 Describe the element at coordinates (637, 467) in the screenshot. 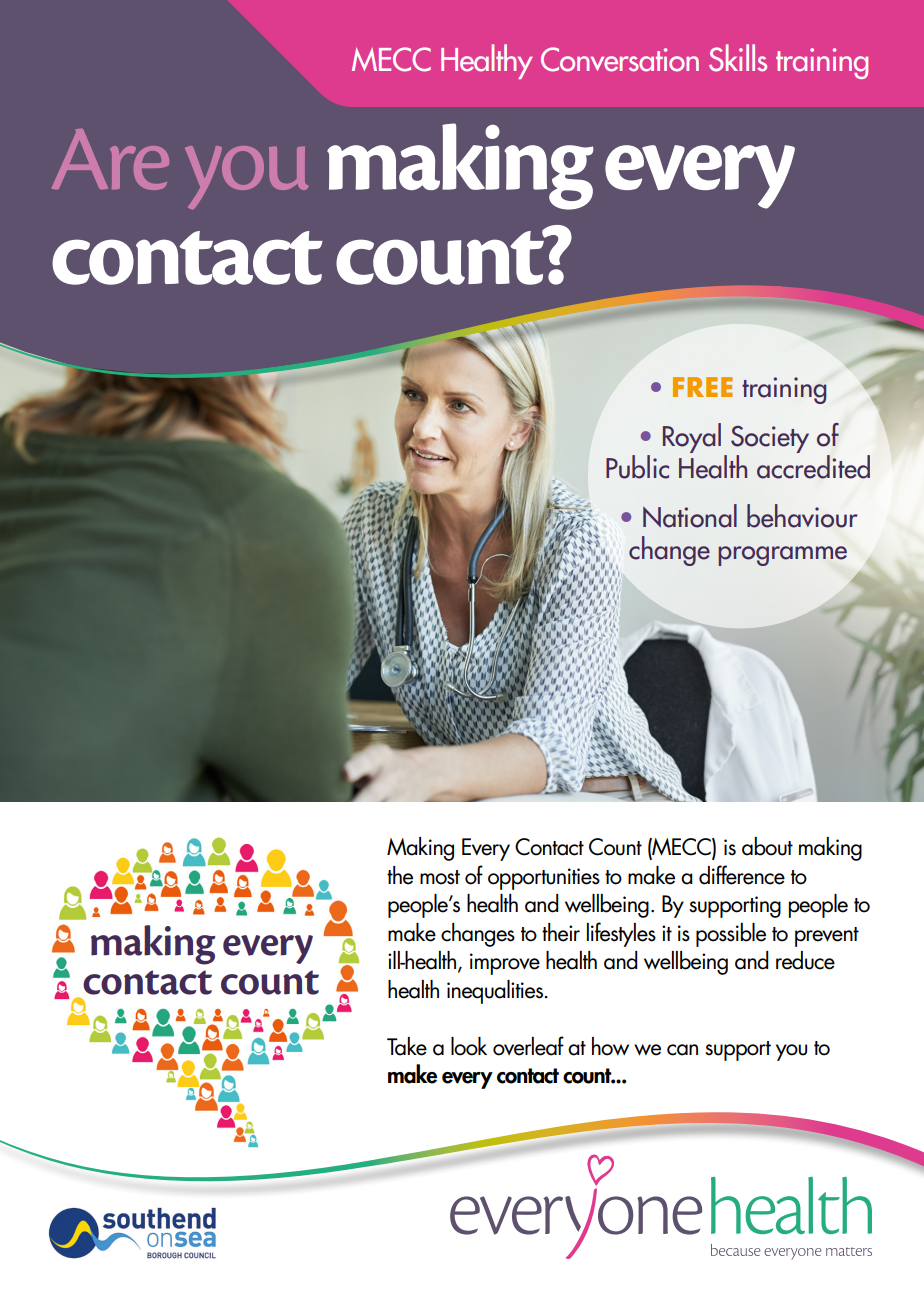

I see `Public` at that location.
